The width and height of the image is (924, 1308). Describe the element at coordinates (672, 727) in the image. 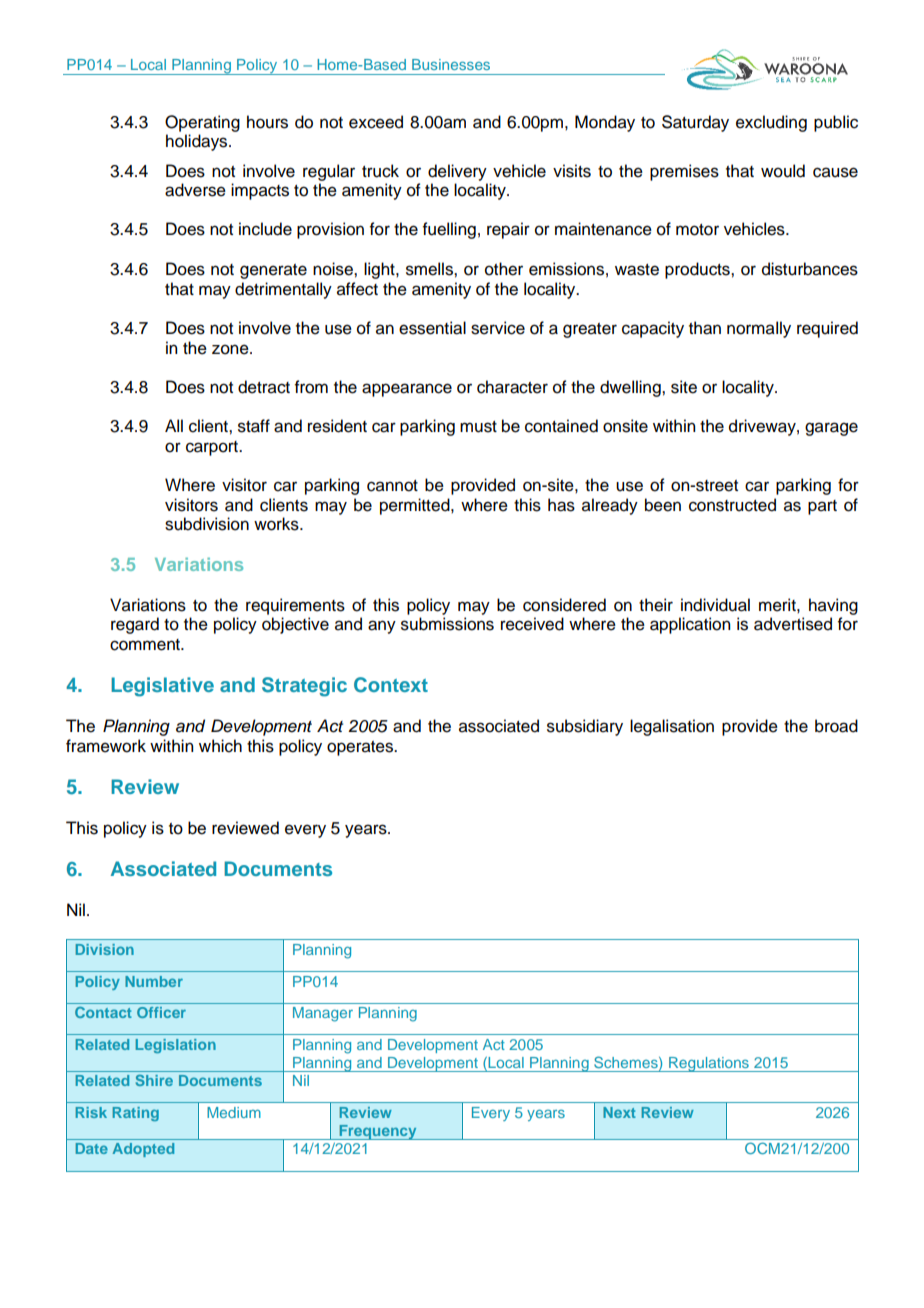

I see `legalisation` at that location.
